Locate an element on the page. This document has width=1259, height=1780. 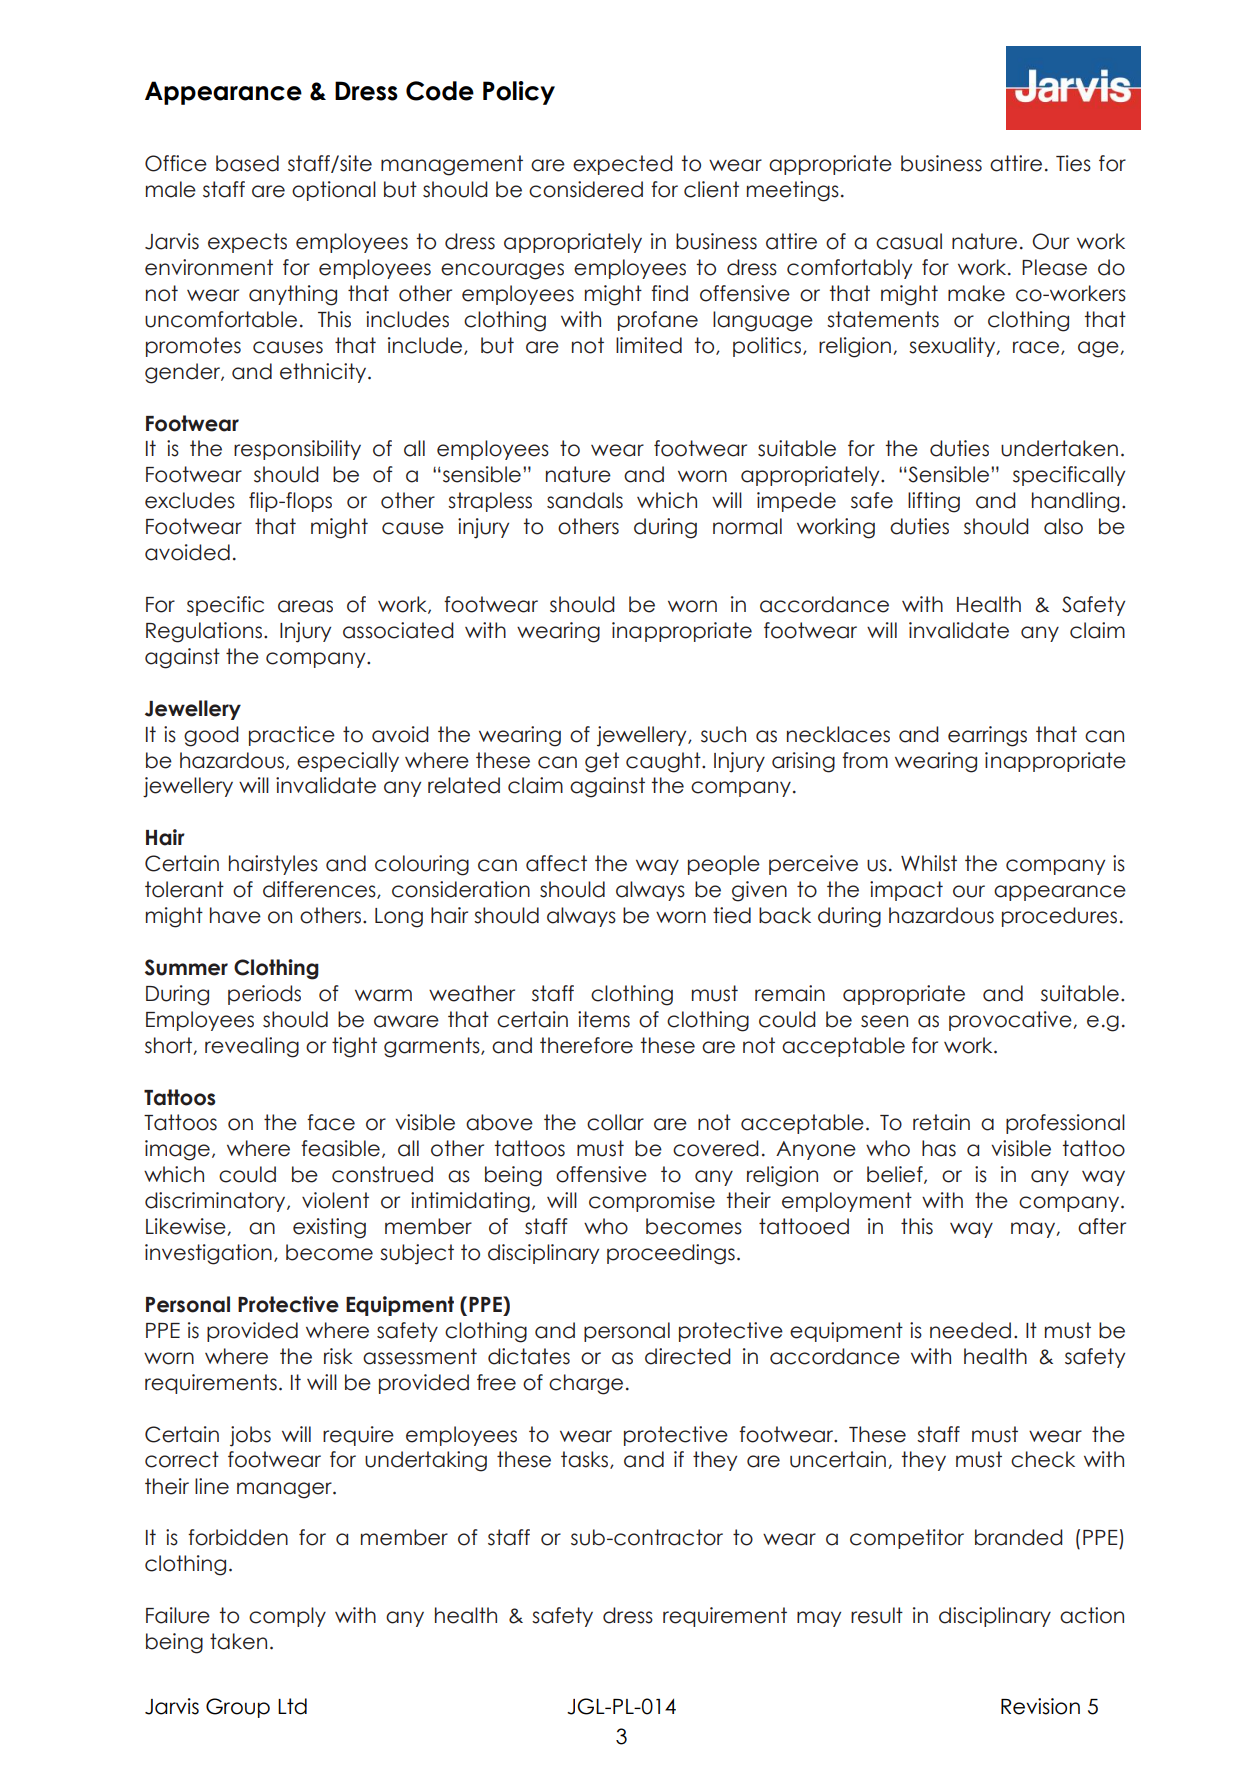
casual is located at coordinates (909, 241).
